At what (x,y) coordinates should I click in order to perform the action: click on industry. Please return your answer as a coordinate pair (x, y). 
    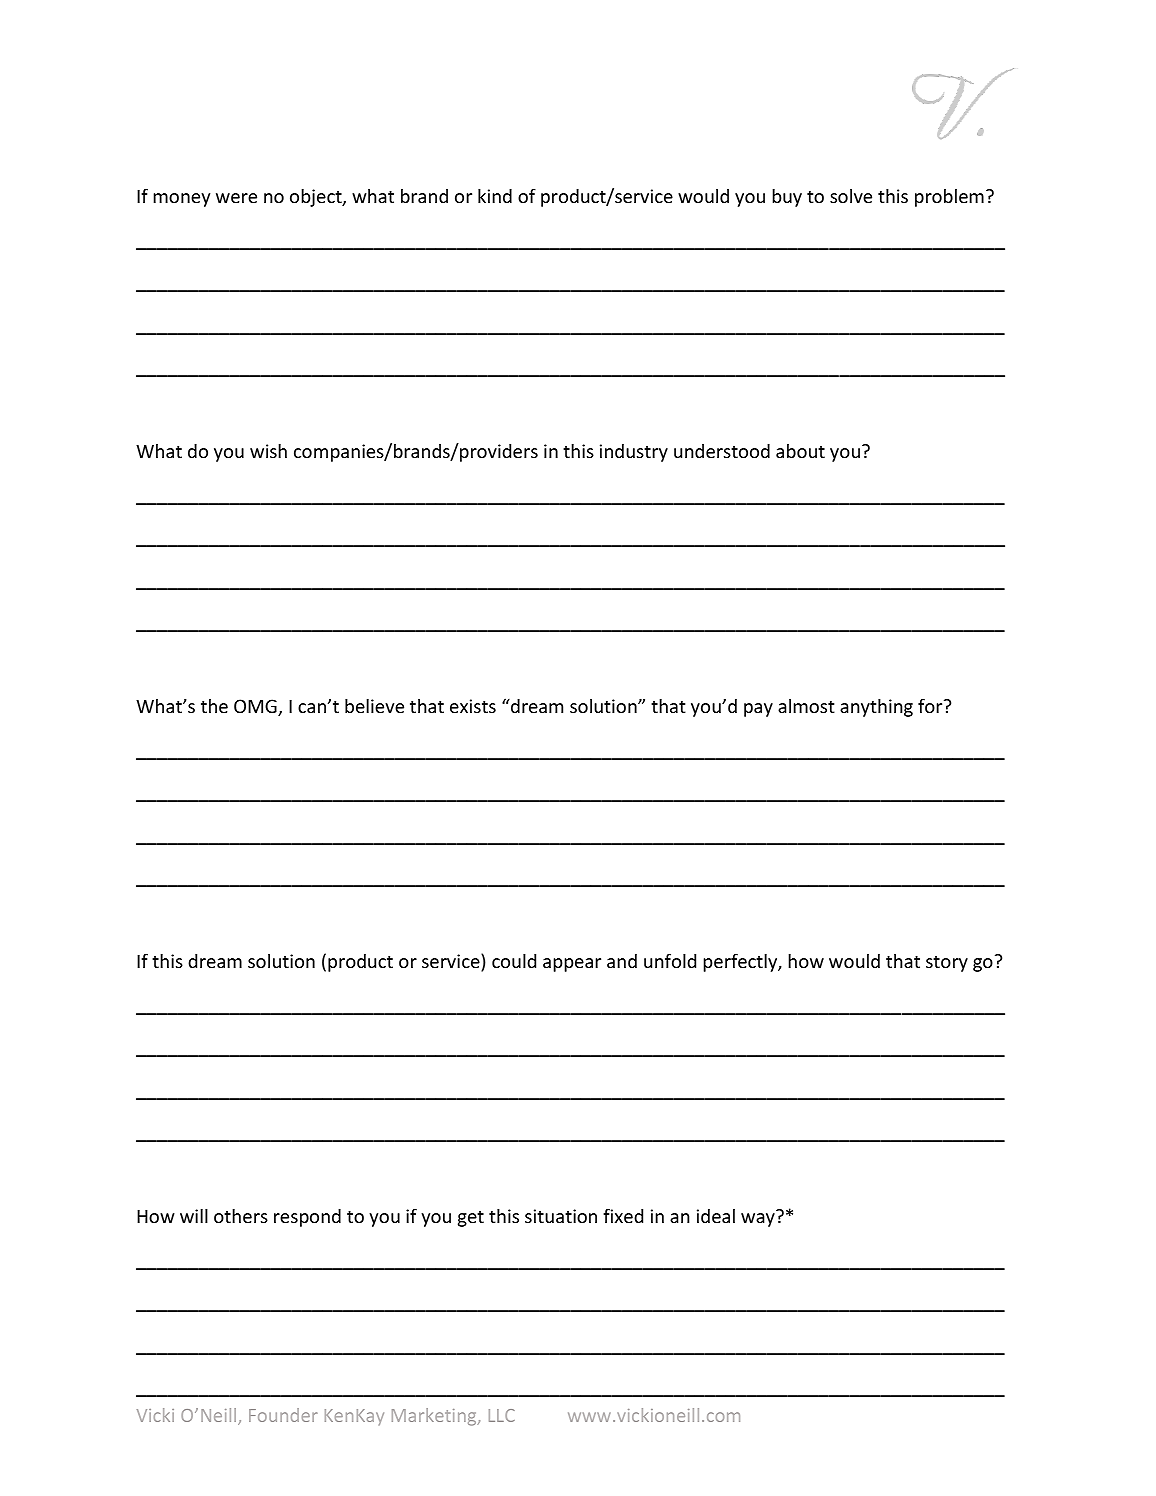
    Looking at the image, I should click on (634, 453).
